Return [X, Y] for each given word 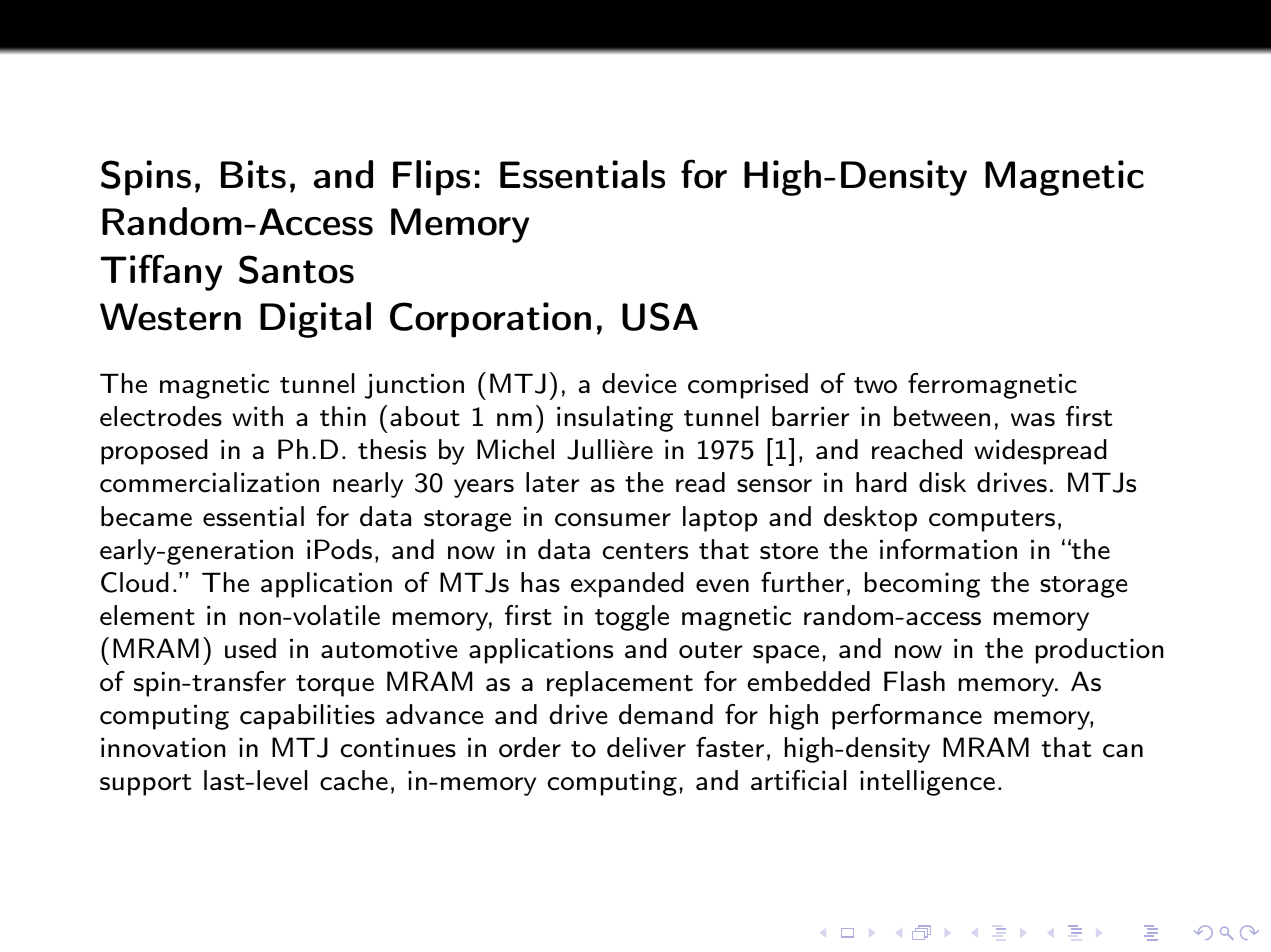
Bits [253, 174]
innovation [163, 748]
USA [660, 316]
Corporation [490, 320]
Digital [315, 320]
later [552, 482]
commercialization [209, 482]
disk [942, 482]
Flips [431, 178]
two [875, 385]
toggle [632, 618]
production [1100, 651]
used [250, 648]
